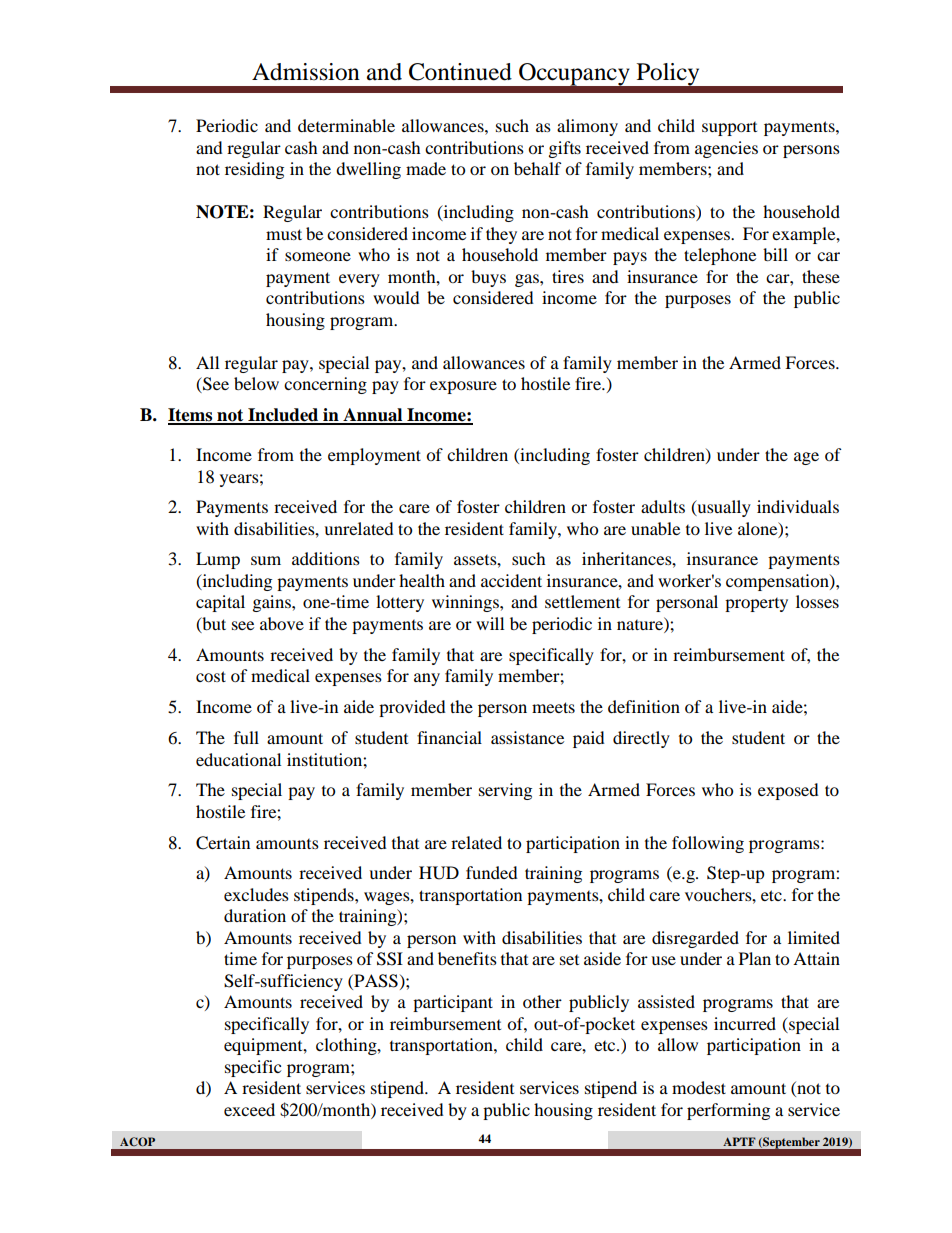  Describe the element at coordinates (720, 256) in the image. I see `telephone` at that location.
